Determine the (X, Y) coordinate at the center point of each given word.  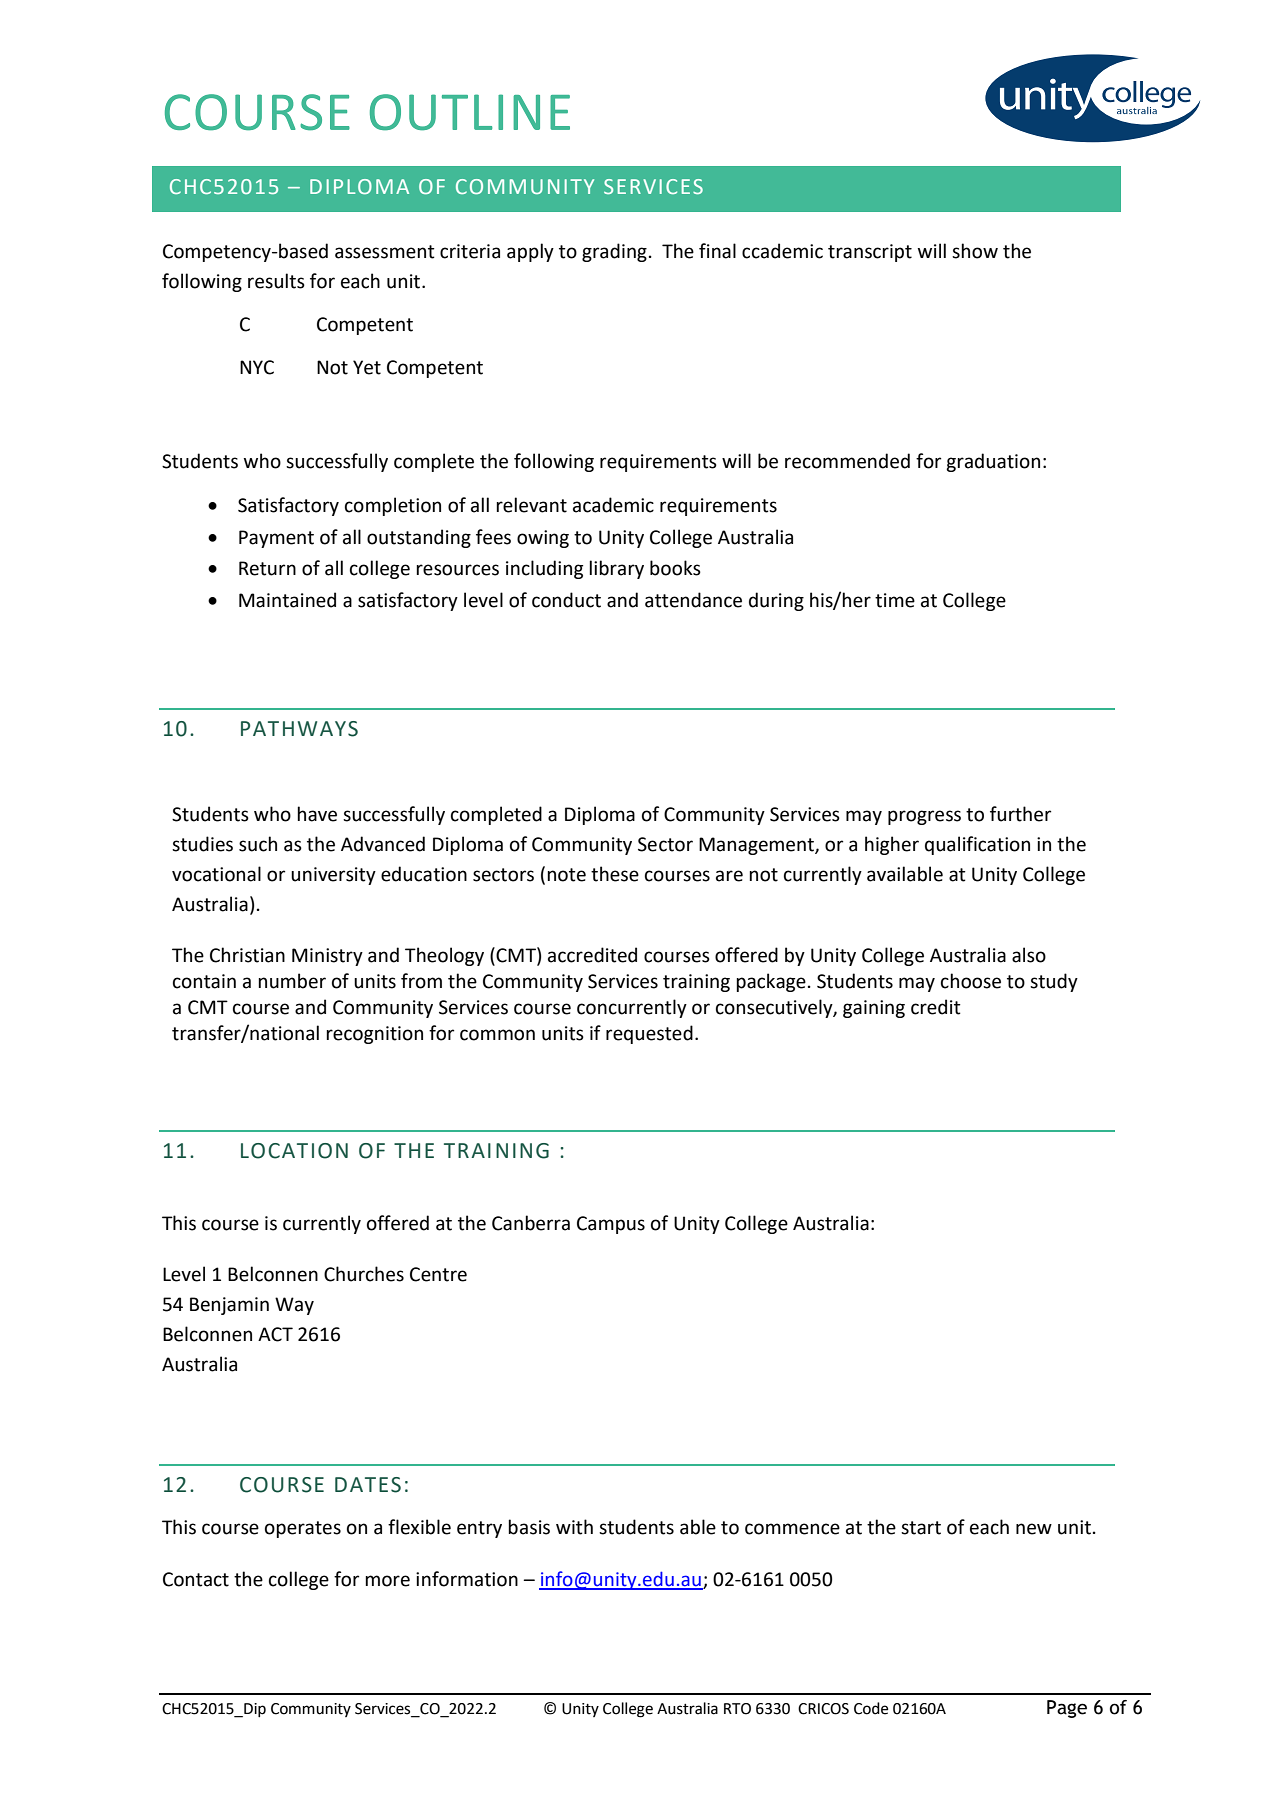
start (921, 1528)
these (615, 874)
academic (613, 505)
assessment (385, 252)
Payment (276, 539)
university (333, 876)
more (387, 1581)
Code (871, 1708)
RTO (737, 1709)
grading (614, 252)
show (975, 251)
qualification (977, 845)
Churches (364, 1274)
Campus (611, 1225)
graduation (993, 462)
